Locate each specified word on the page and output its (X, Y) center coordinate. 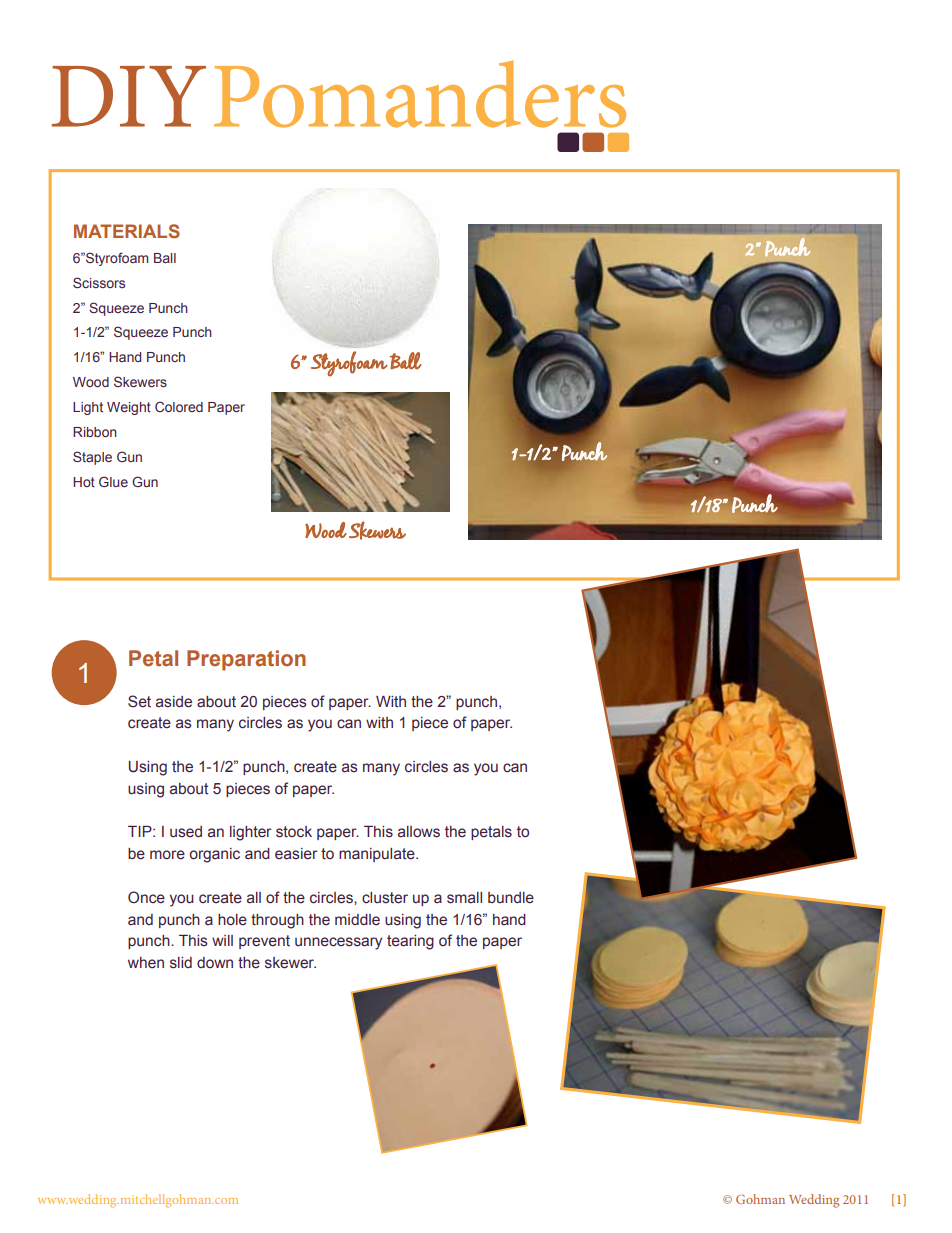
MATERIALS (127, 231)
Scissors (99, 282)
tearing (410, 942)
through (277, 921)
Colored (179, 406)
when (146, 963)
